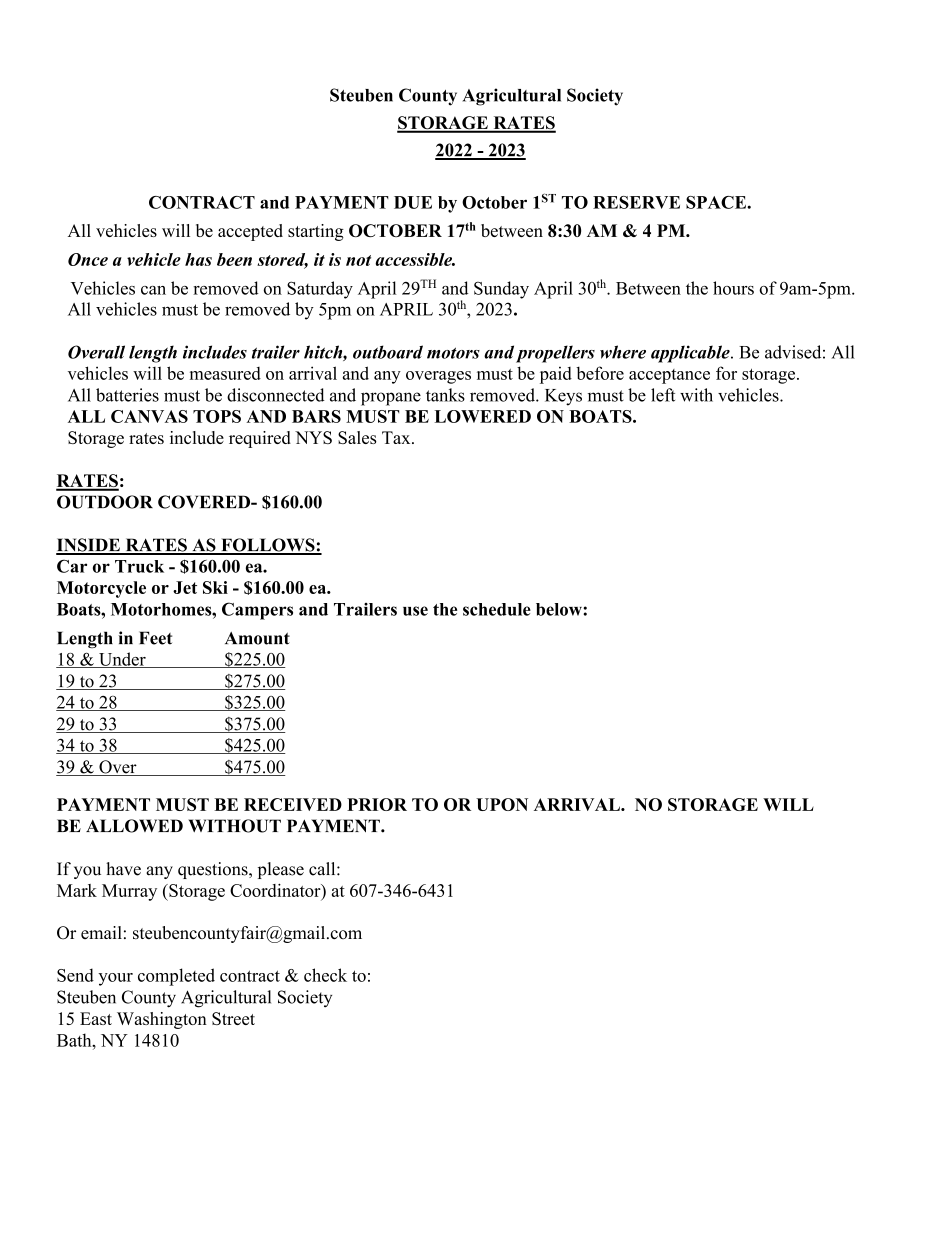 The height and width of the page is (1233, 952). Describe the element at coordinates (560, 609) in the page. I see `below` at that location.
